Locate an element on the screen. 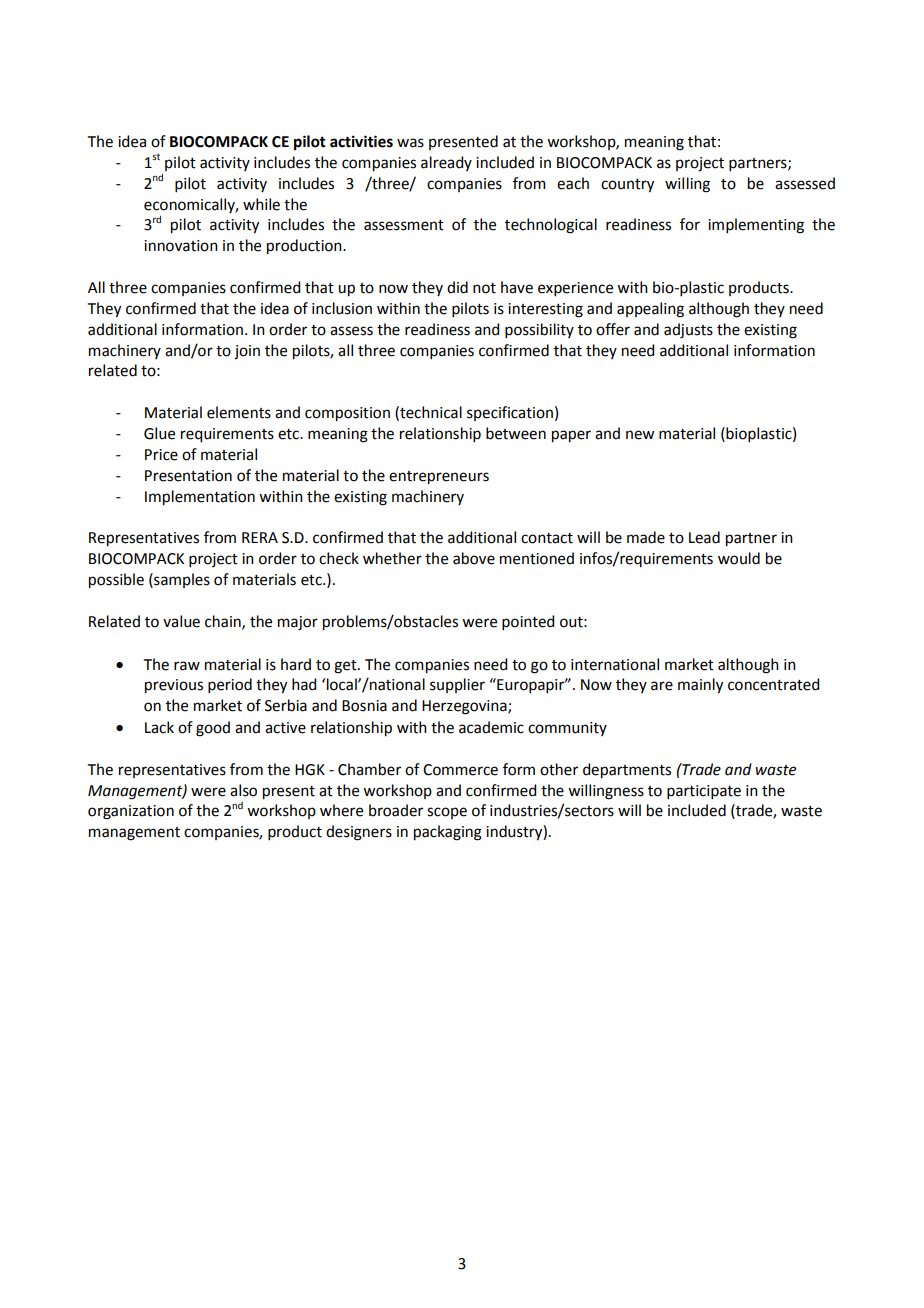  adjusts is located at coordinates (688, 331).
